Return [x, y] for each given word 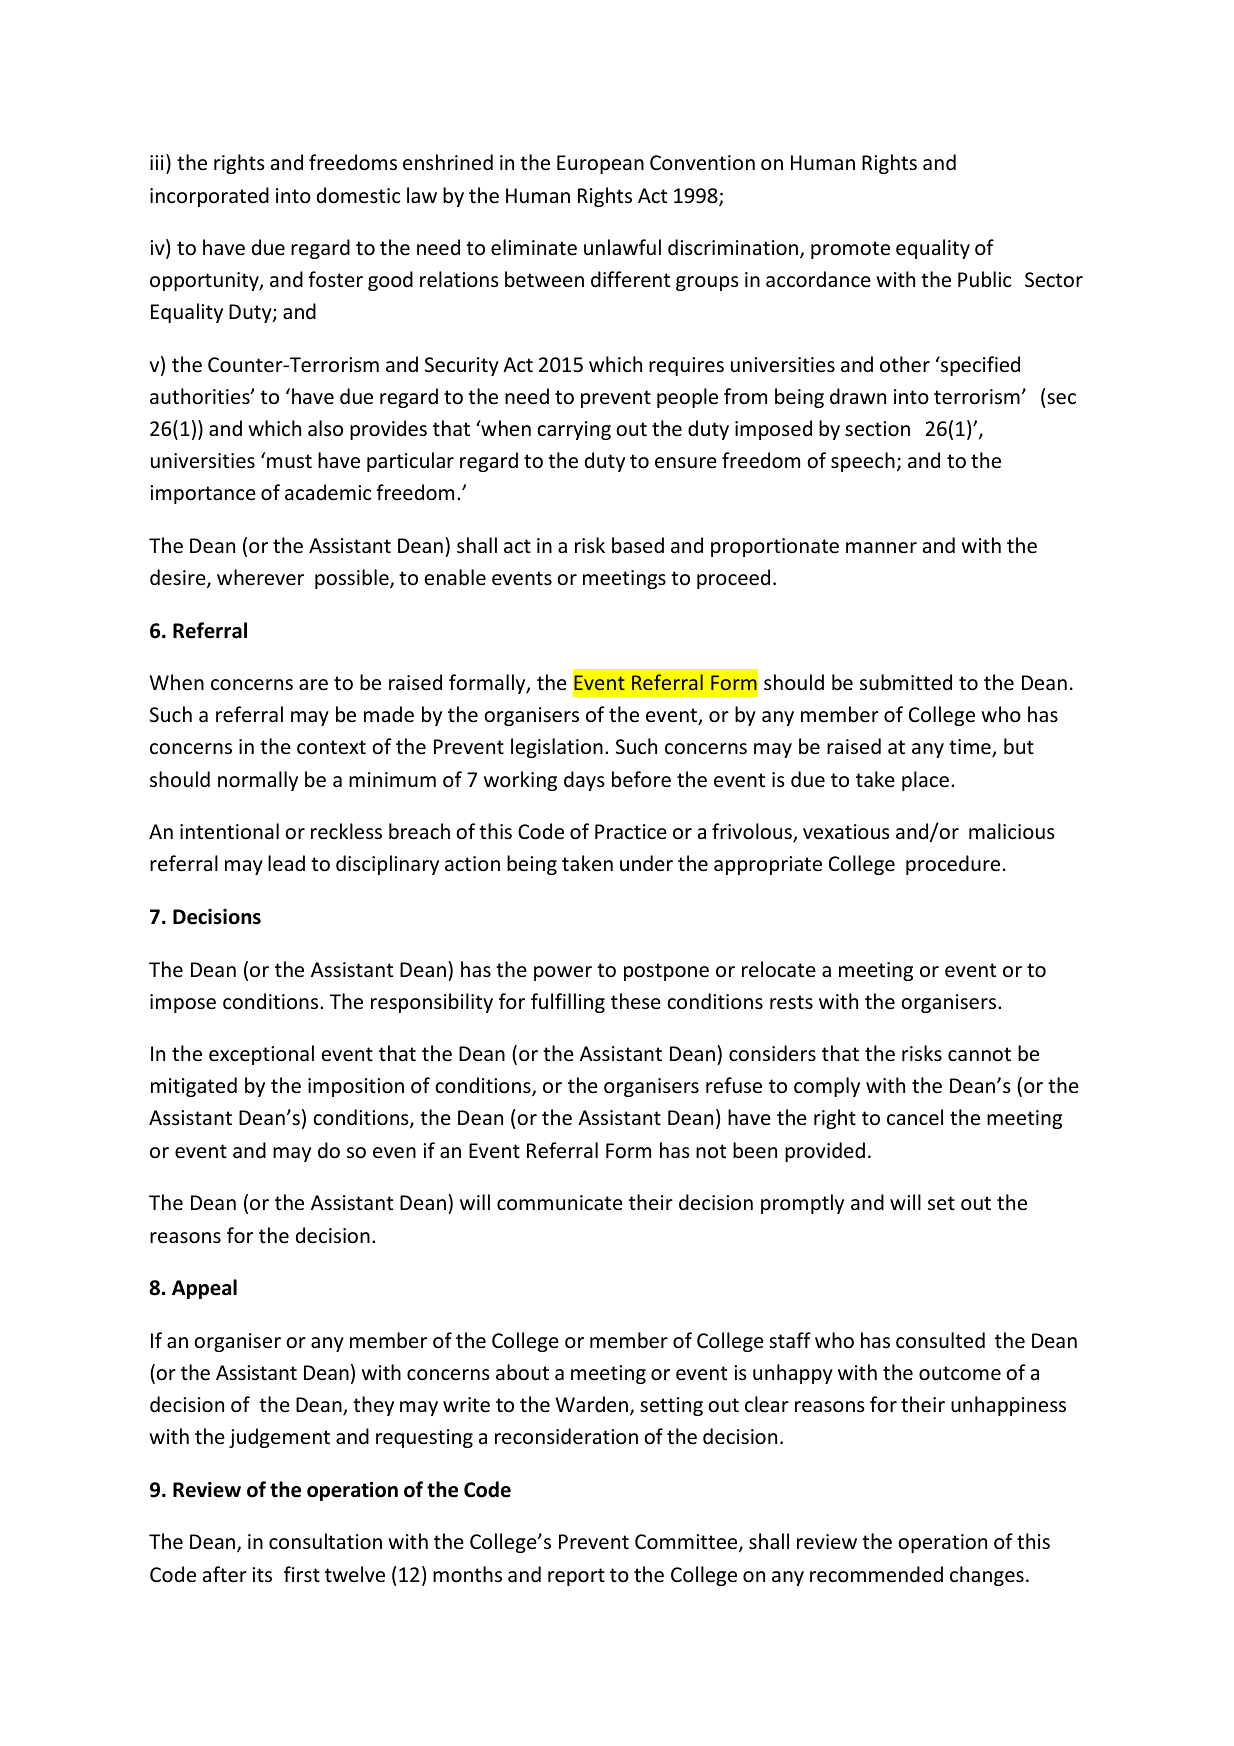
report [576, 1577]
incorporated [209, 197]
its [262, 1574]
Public [984, 279]
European [600, 164]
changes [987, 1576]
